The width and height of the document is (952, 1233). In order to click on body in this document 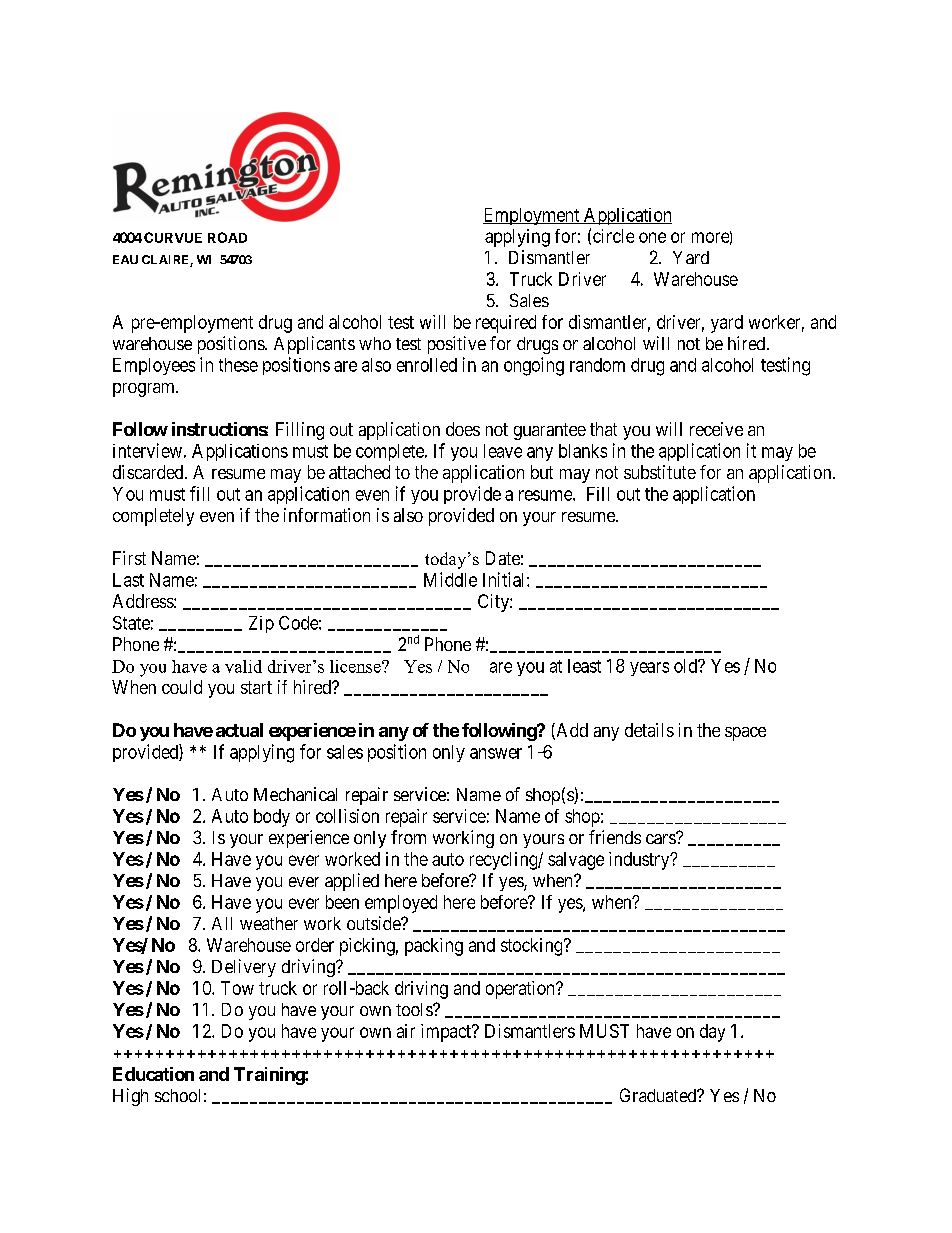, I will do `click(272, 818)`.
